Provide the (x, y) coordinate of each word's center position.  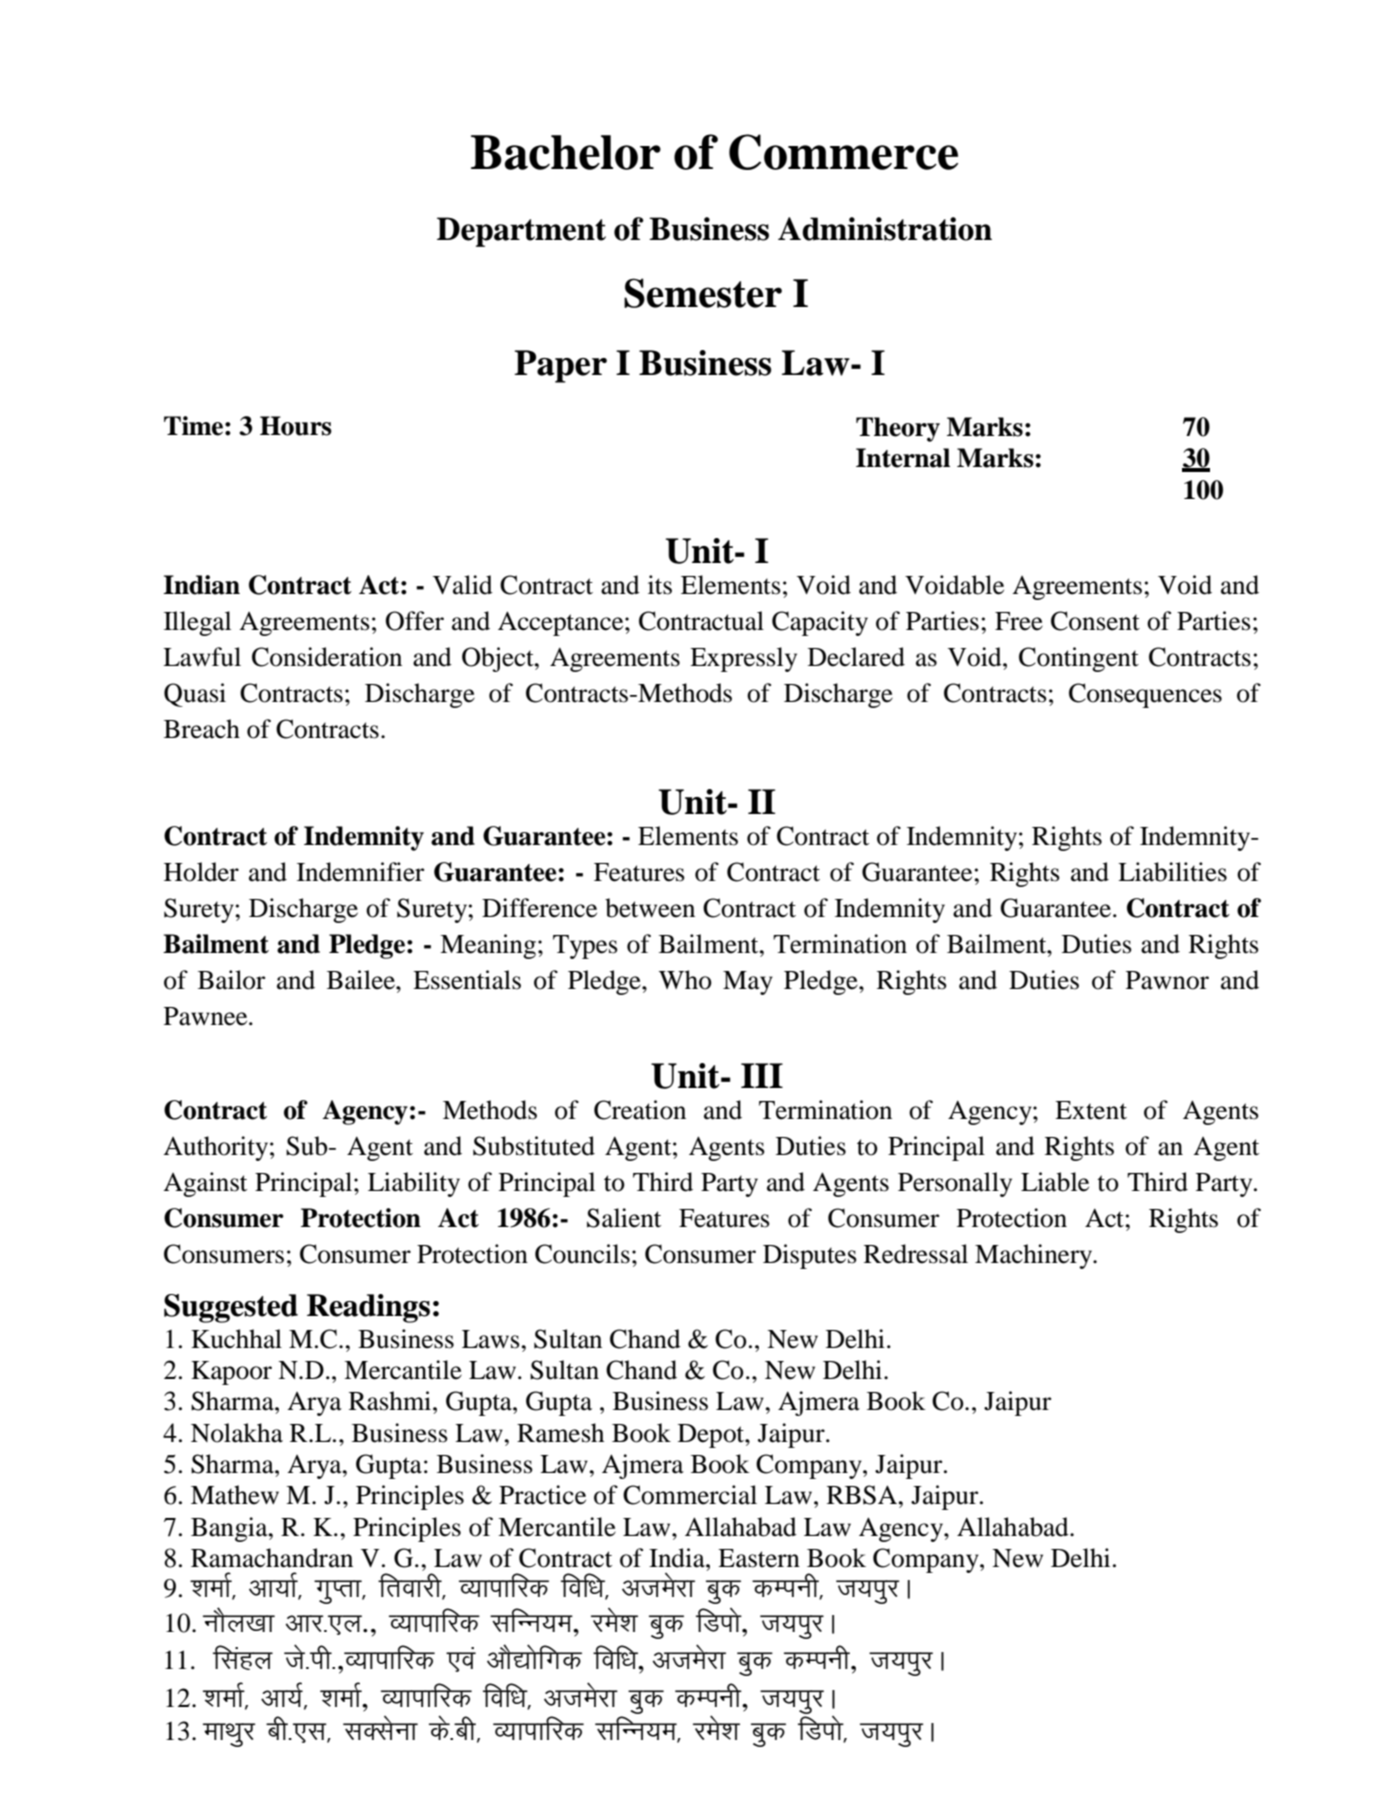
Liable (1055, 1182)
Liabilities (1172, 872)
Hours (296, 426)
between (650, 908)
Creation (640, 1110)
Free (1019, 621)
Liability (414, 1184)
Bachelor (566, 152)
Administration (885, 229)
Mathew (235, 1495)
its (660, 585)
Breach (202, 729)
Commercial (690, 1495)
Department (521, 232)
